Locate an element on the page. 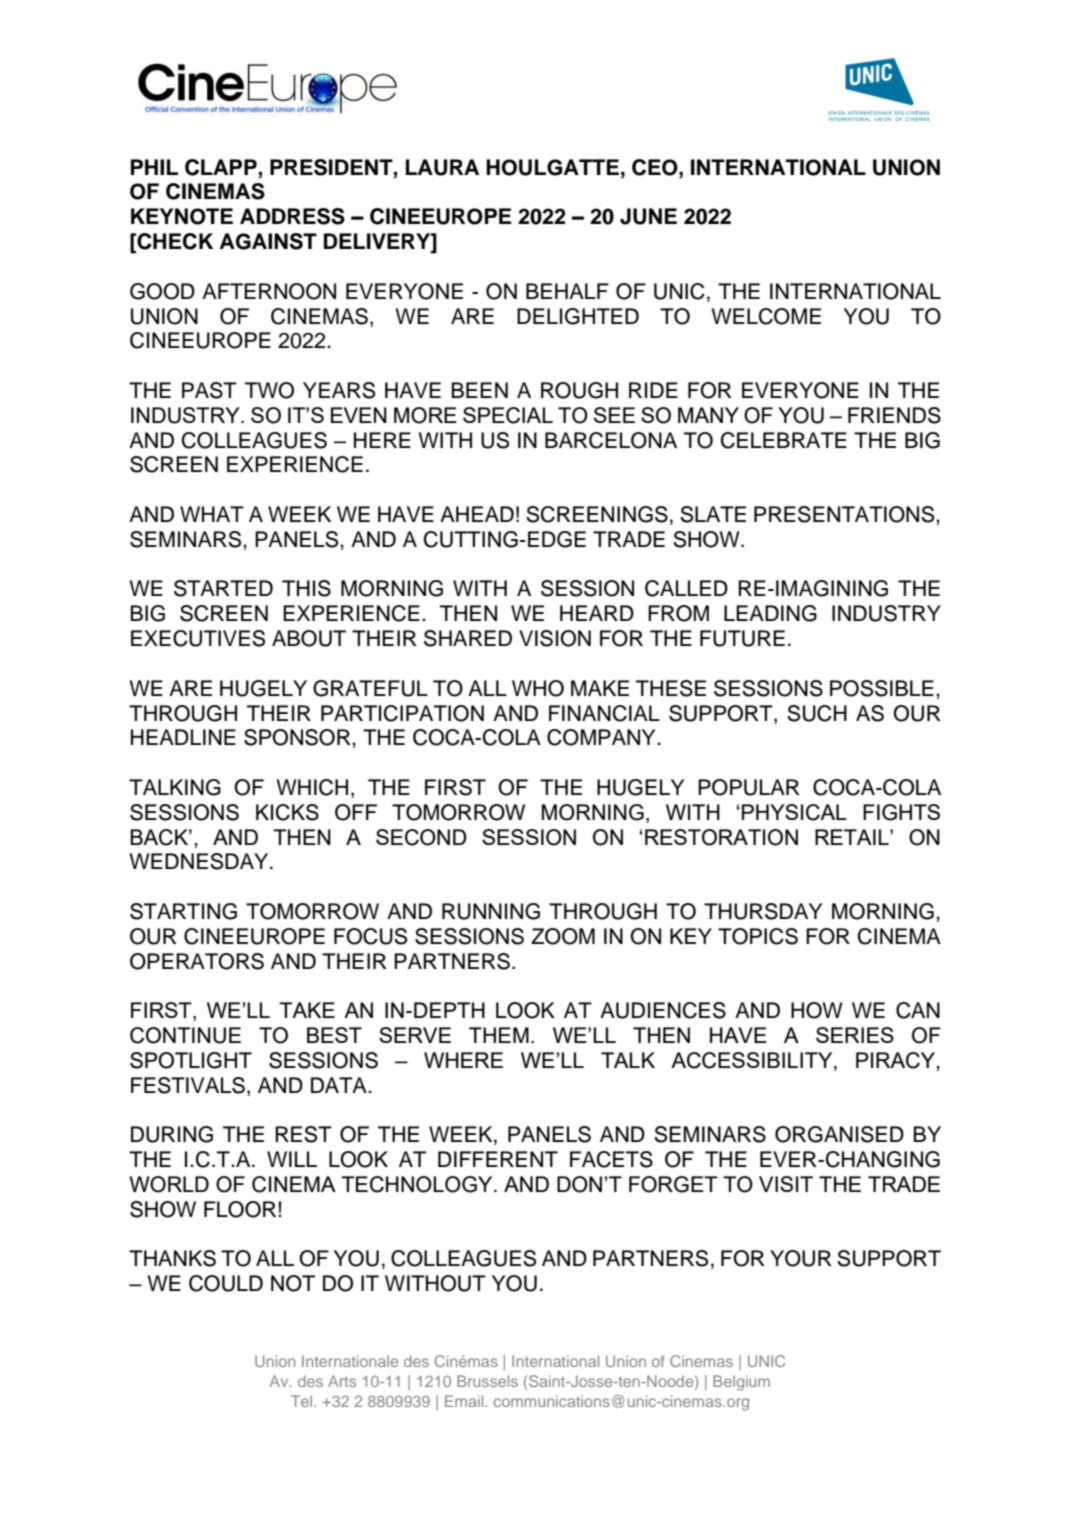 The height and width of the document is (1514, 1071). ADDRESS is located at coordinates (292, 216).
